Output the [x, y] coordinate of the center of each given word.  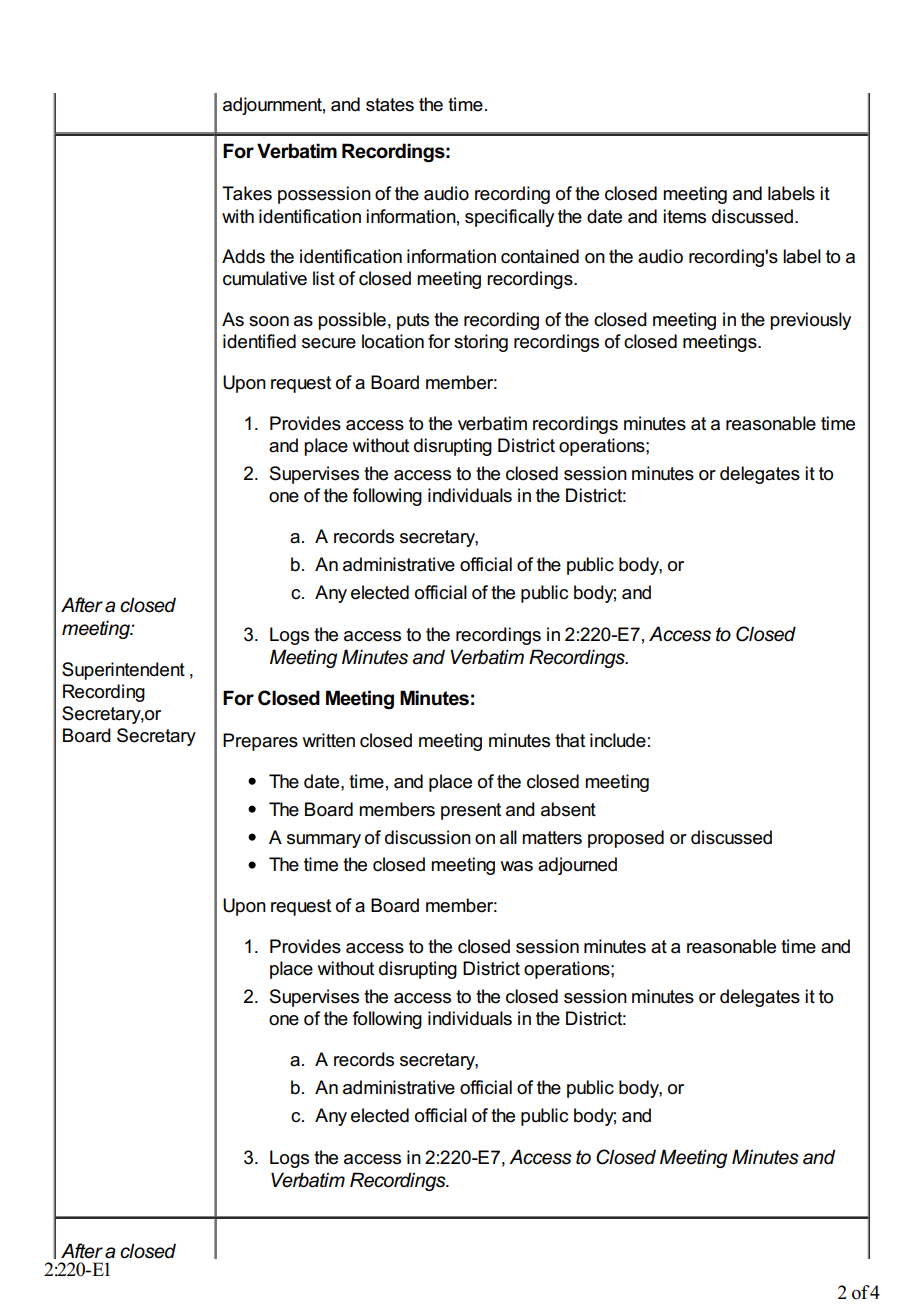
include [618, 740]
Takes [247, 193]
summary [324, 841]
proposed [626, 839]
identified [259, 341]
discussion [428, 837]
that [570, 740]
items [684, 216]
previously [810, 321]
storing [481, 343]
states [390, 105]
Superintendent [123, 671]
